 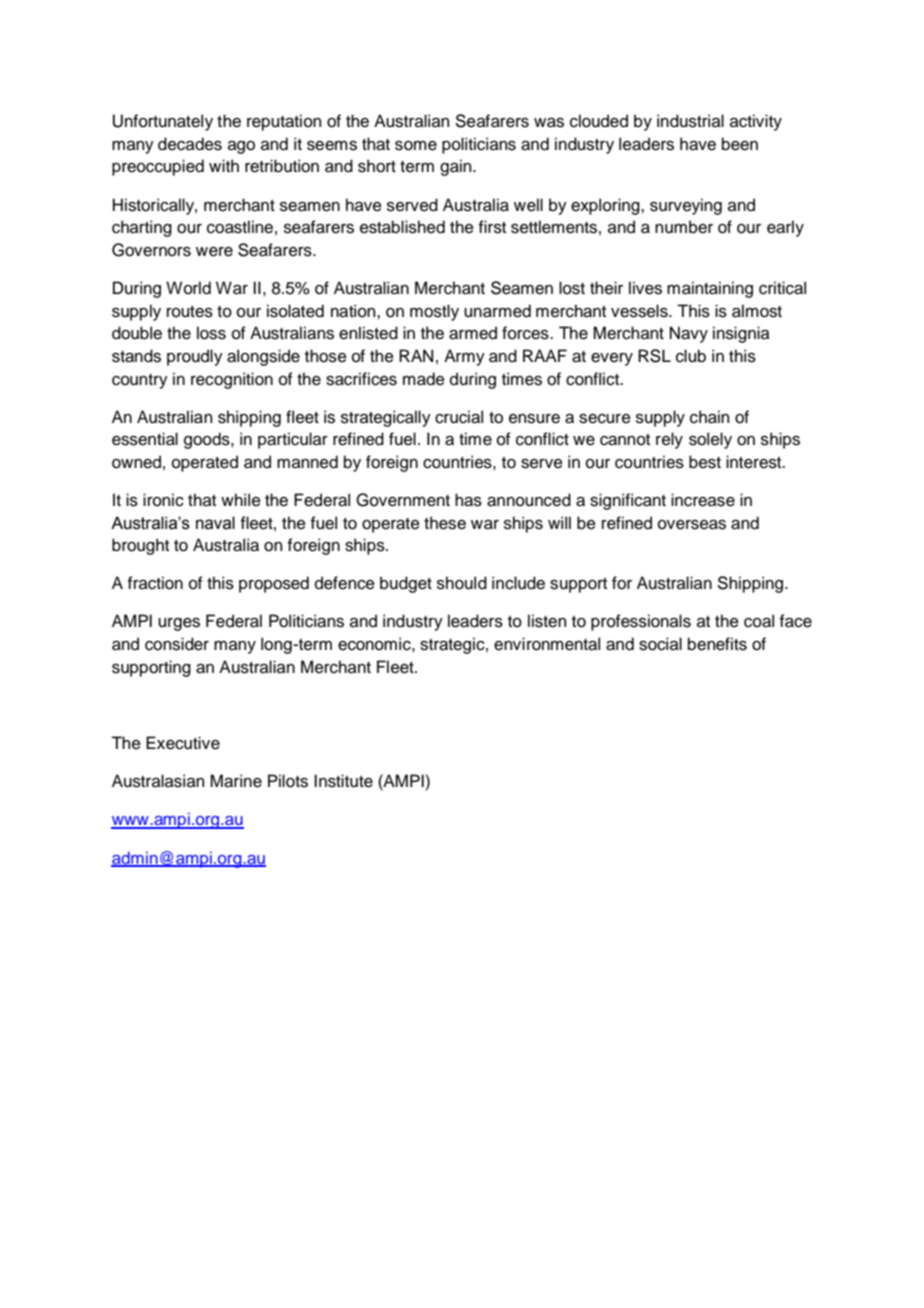 I want to click on mostly, so click(x=434, y=312).
